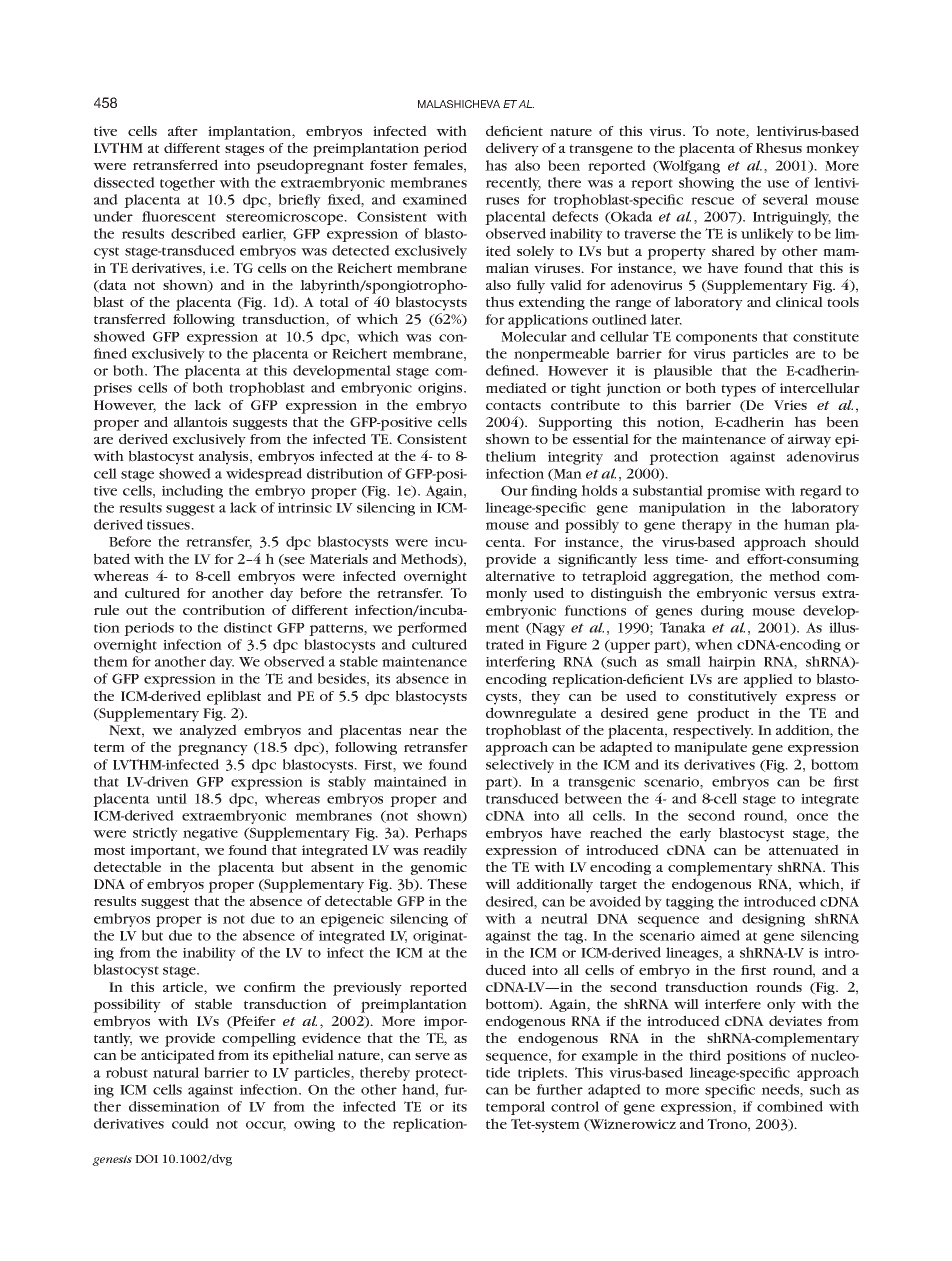  What do you see at coordinates (779, 147) in the screenshot?
I see `Rhesus` at bounding box center [779, 147].
